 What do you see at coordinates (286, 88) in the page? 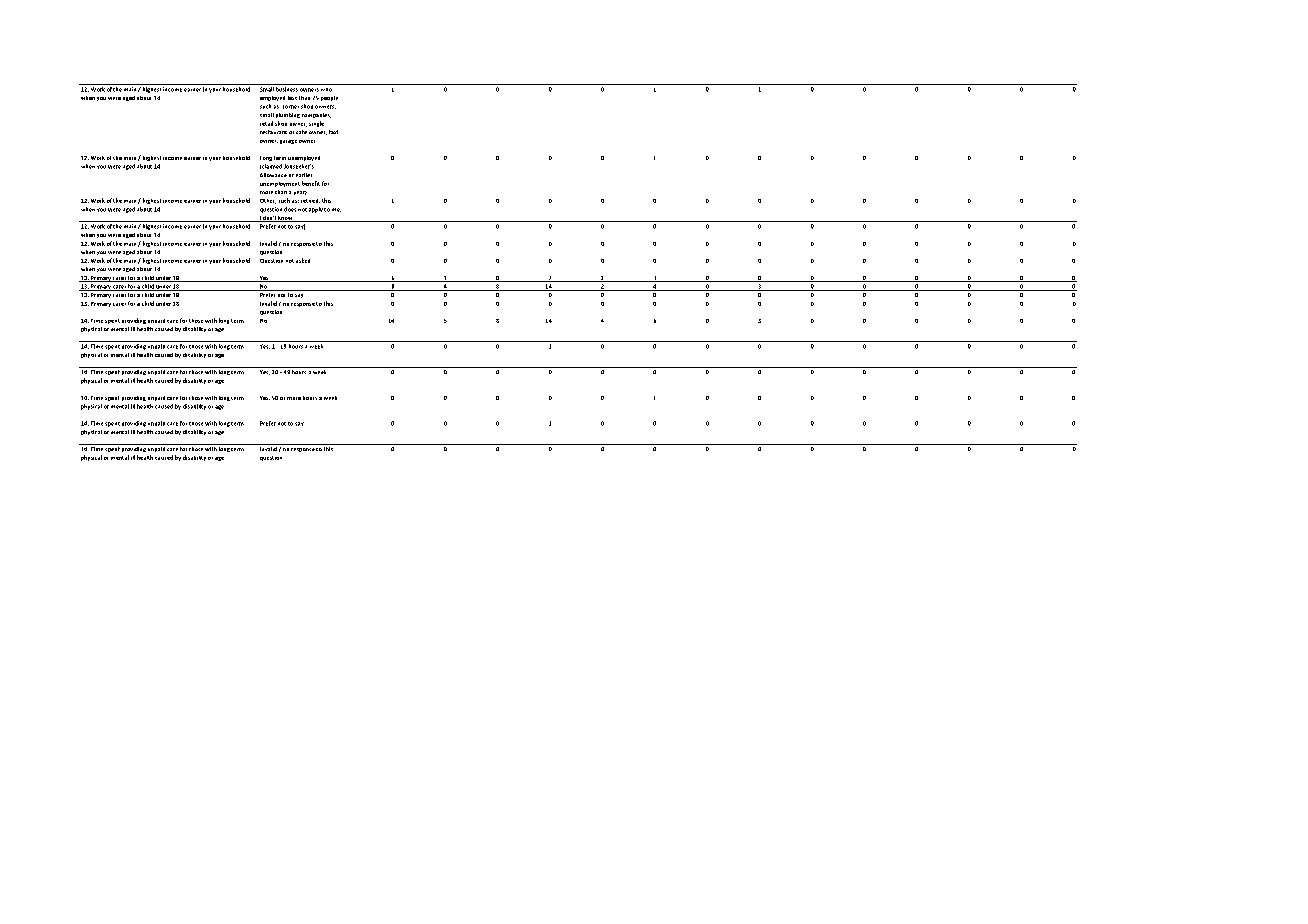
I see `business` at bounding box center [286, 88].
